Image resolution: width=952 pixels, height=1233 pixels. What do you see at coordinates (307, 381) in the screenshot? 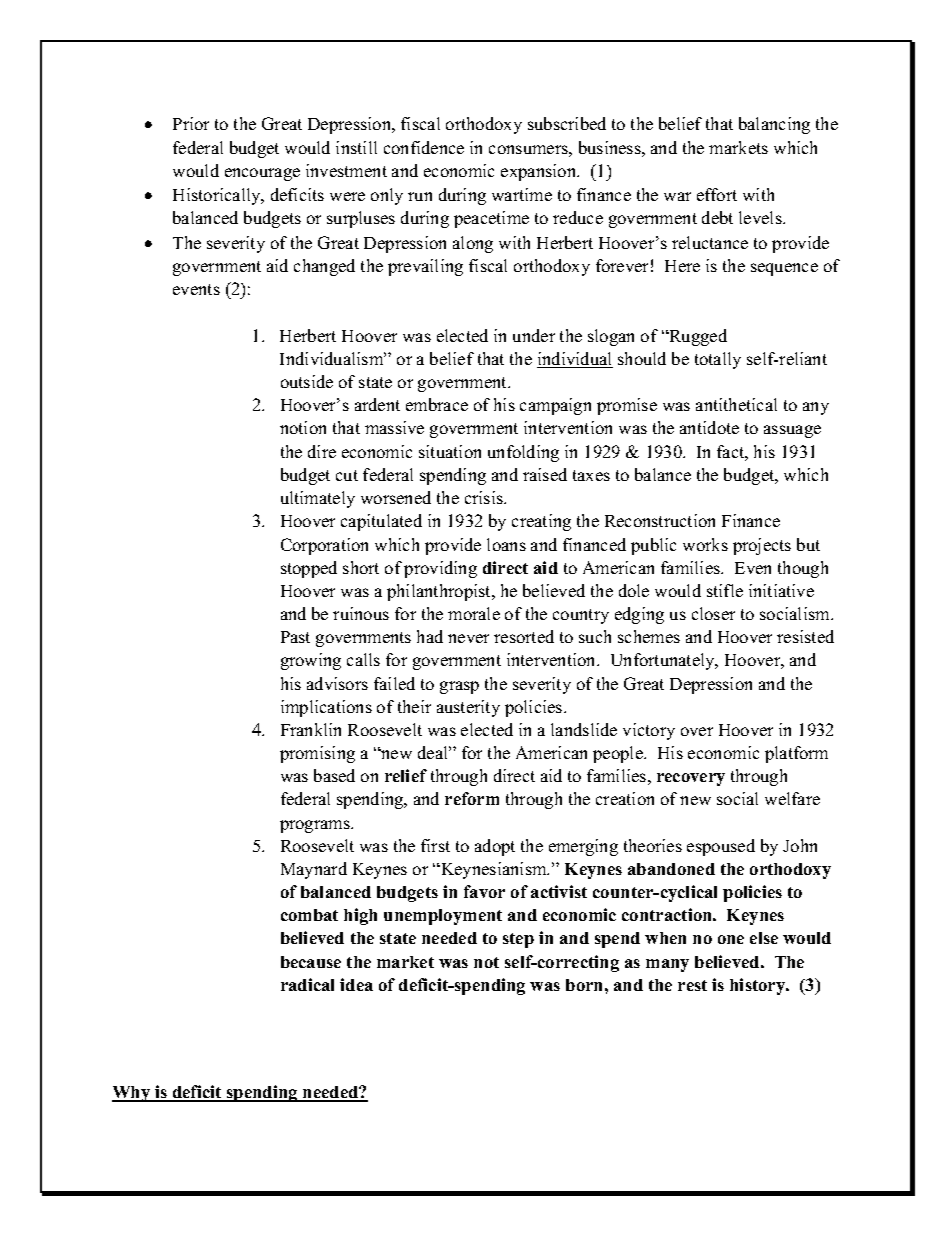
I see `outside` at bounding box center [307, 381].
